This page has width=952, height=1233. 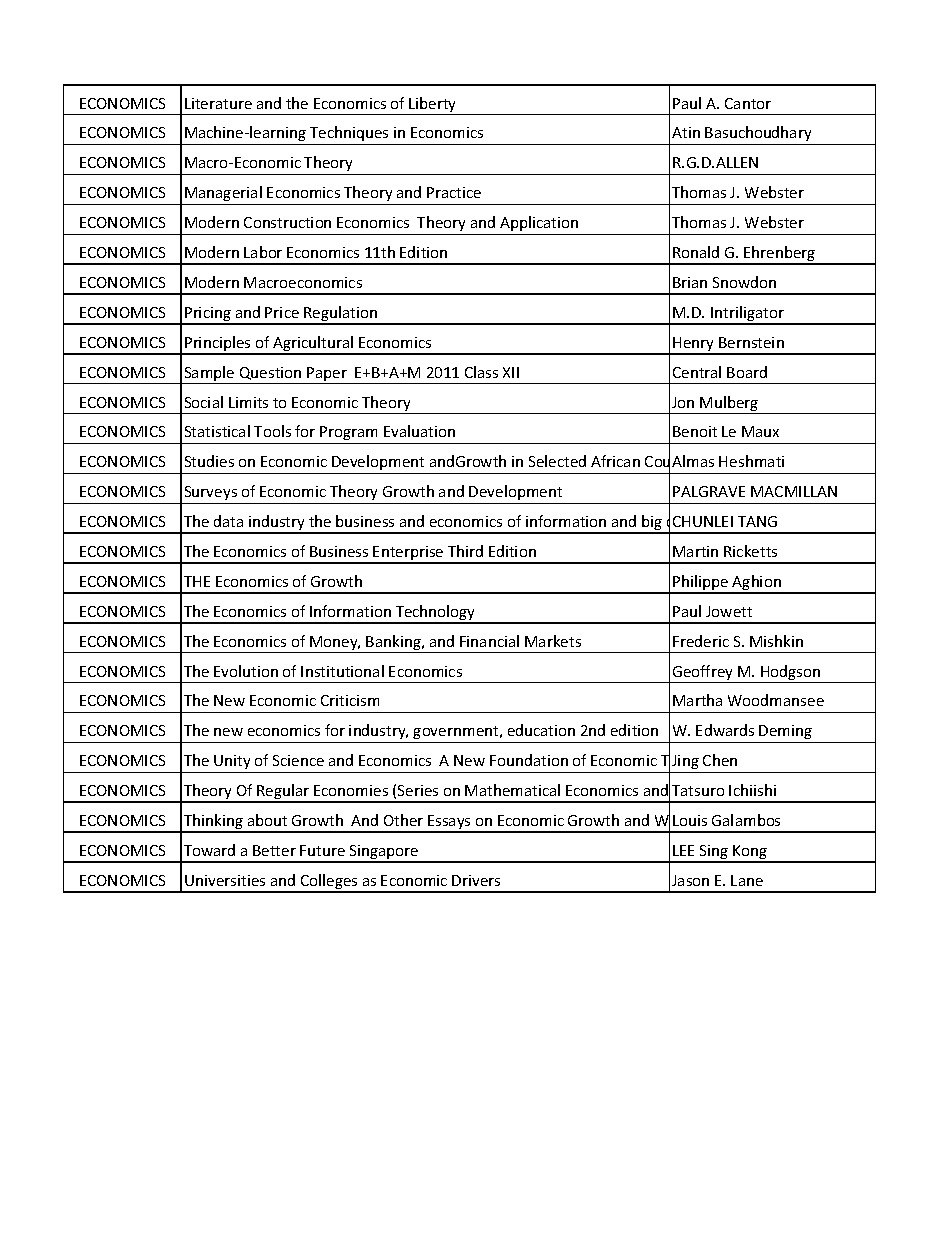 What do you see at coordinates (748, 103) in the page?
I see `Cantor` at bounding box center [748, 103].
